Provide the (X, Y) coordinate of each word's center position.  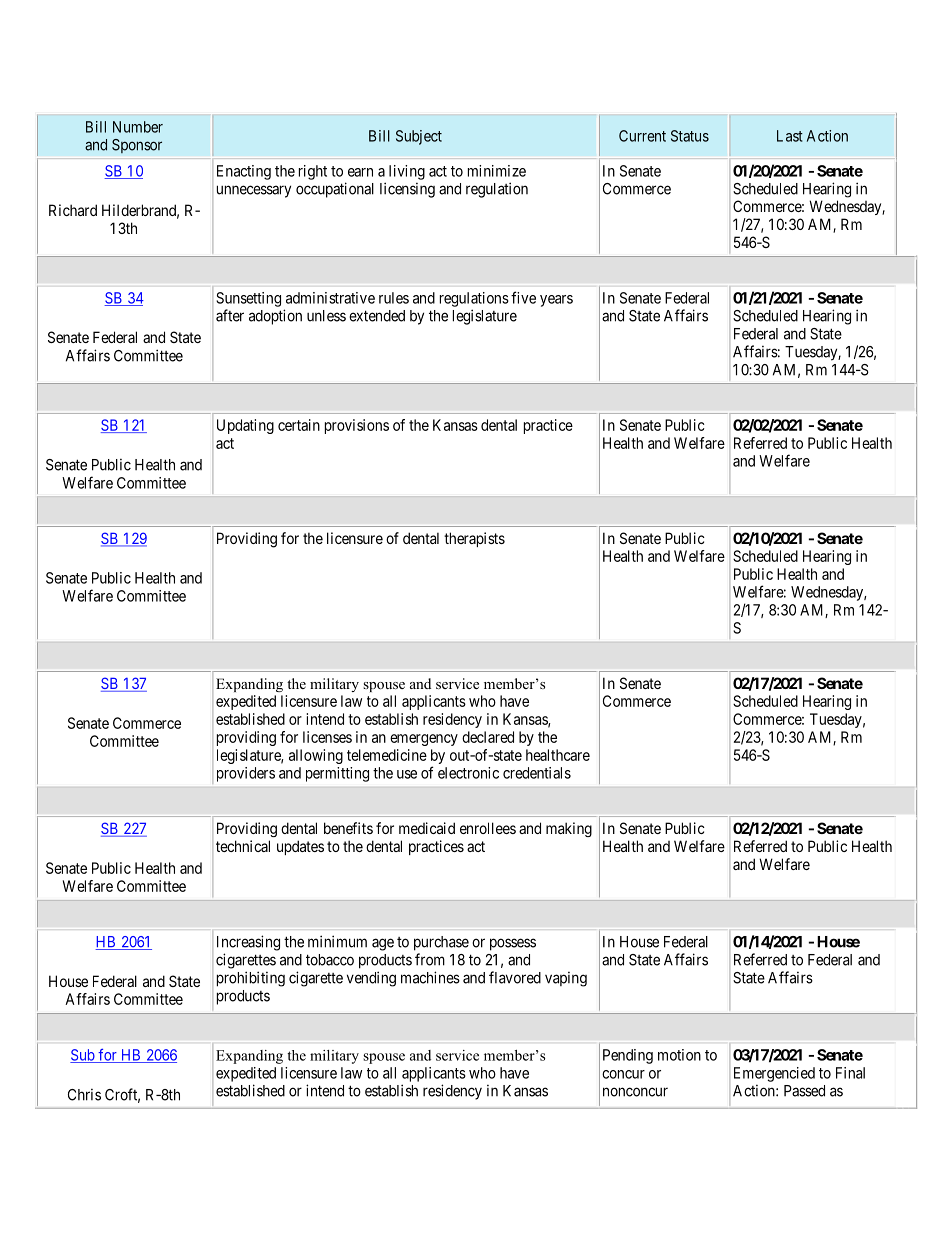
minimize (497, 171)
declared (488, 737)
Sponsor (137, 146)
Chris (84, 1095)
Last (790, 136)
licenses (327, 737)
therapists (474, 539)
